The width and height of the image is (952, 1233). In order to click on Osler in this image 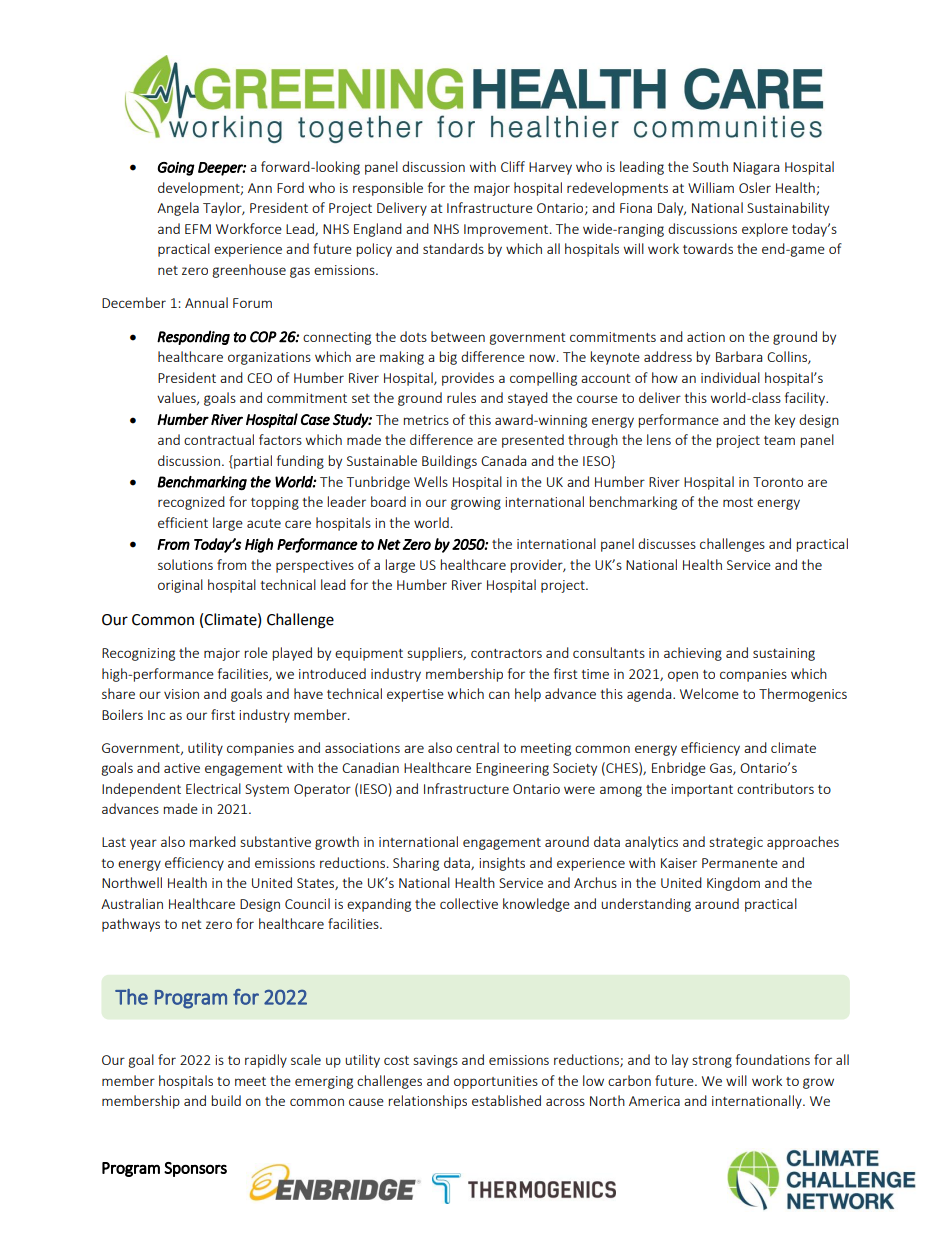, I will do `click(755, 187)`.
